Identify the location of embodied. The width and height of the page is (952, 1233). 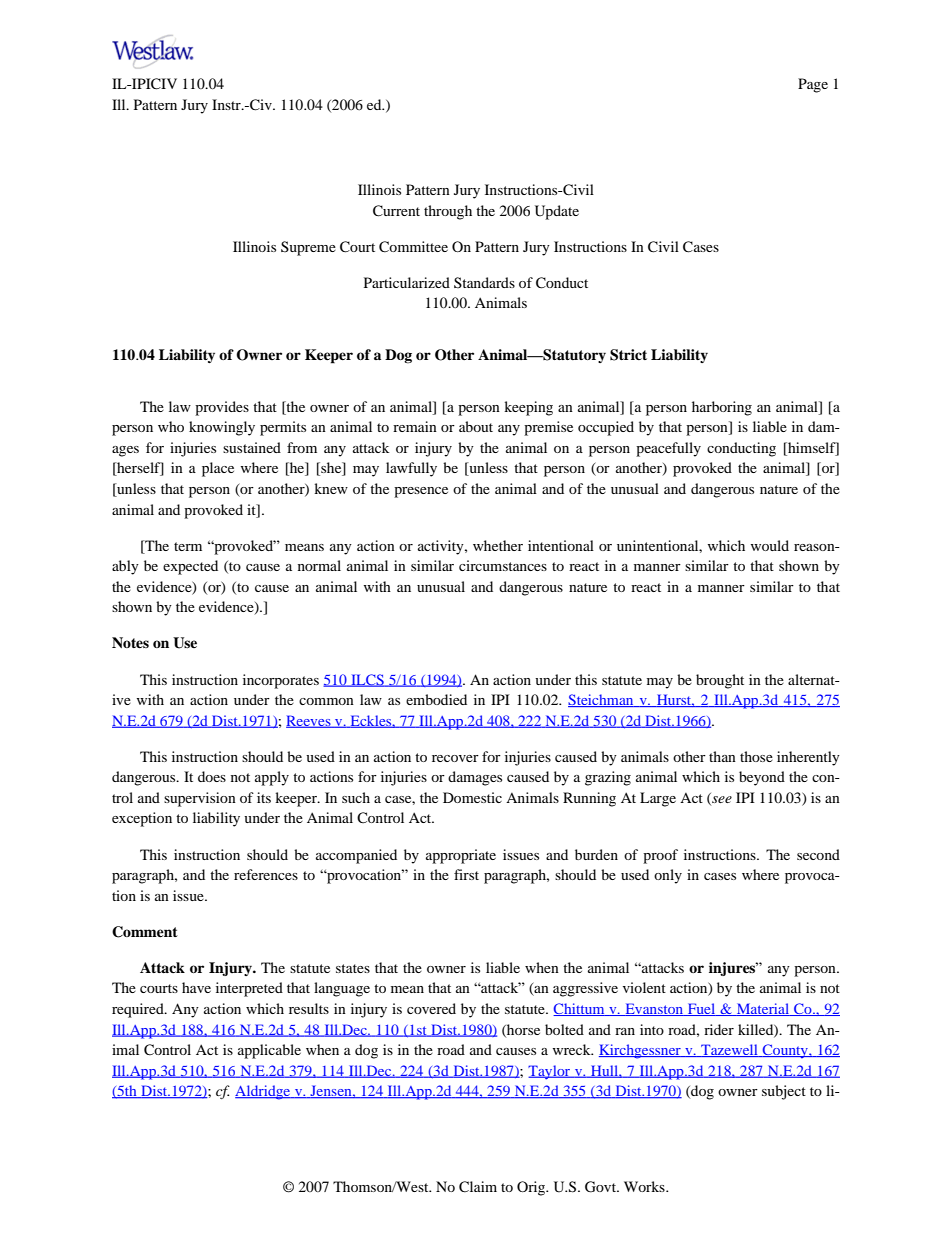
(436, 699).
